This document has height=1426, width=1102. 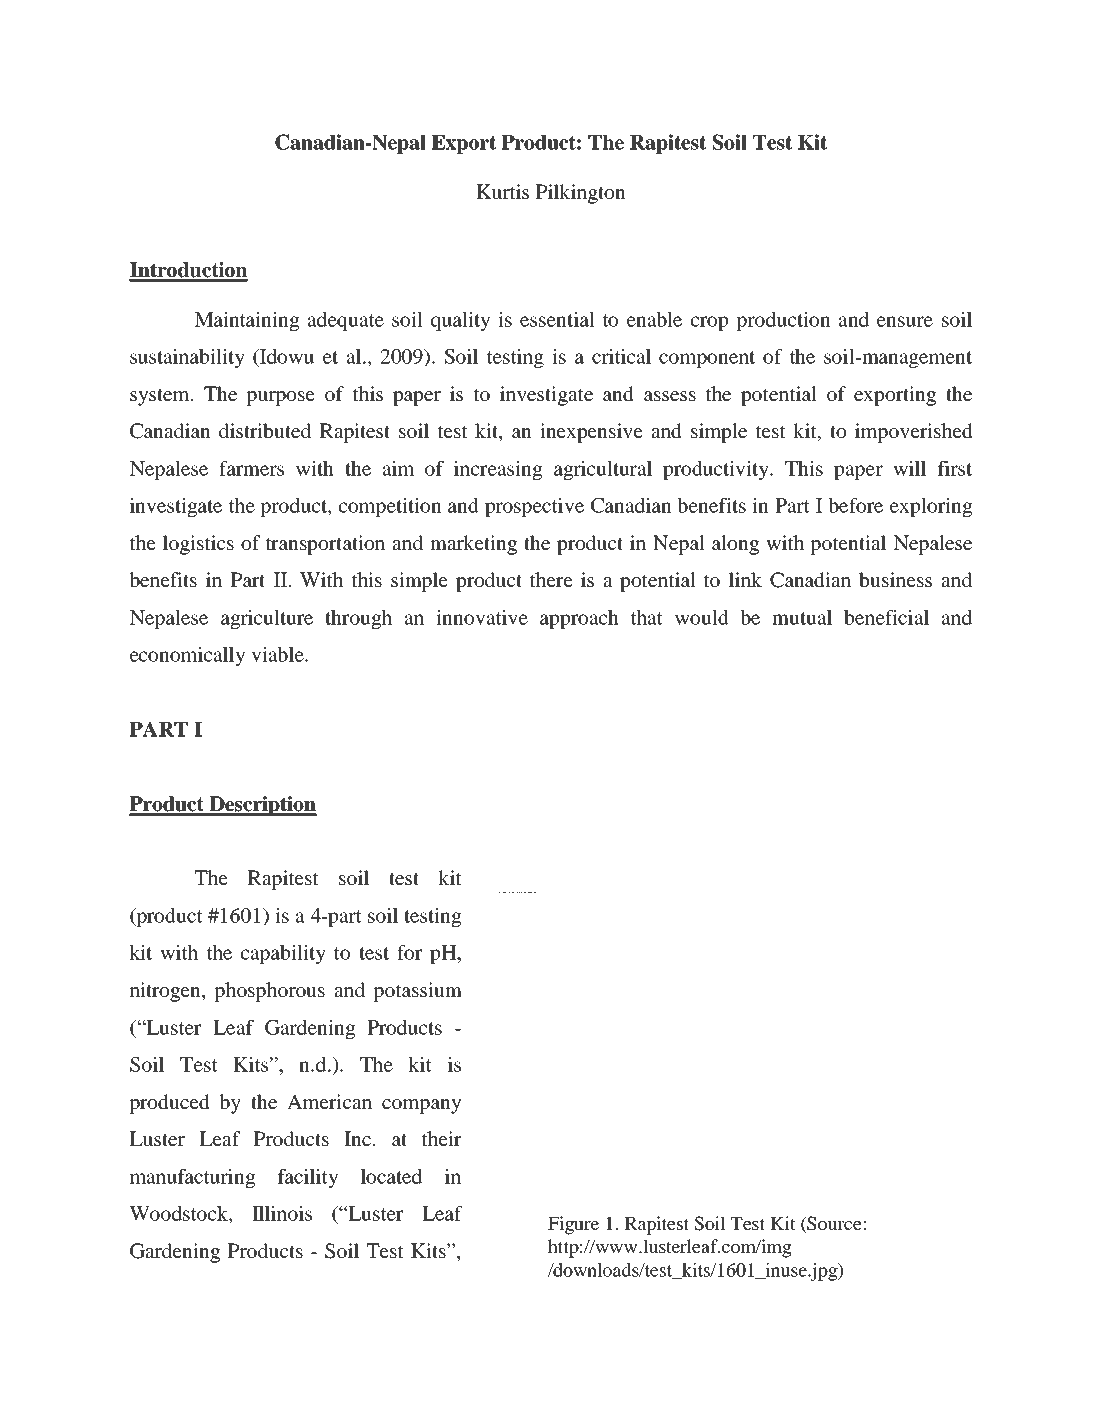 What do you see at coordinates (573, 1225) in the document?
I see `Figure` at bounding box center [573, 1225].
